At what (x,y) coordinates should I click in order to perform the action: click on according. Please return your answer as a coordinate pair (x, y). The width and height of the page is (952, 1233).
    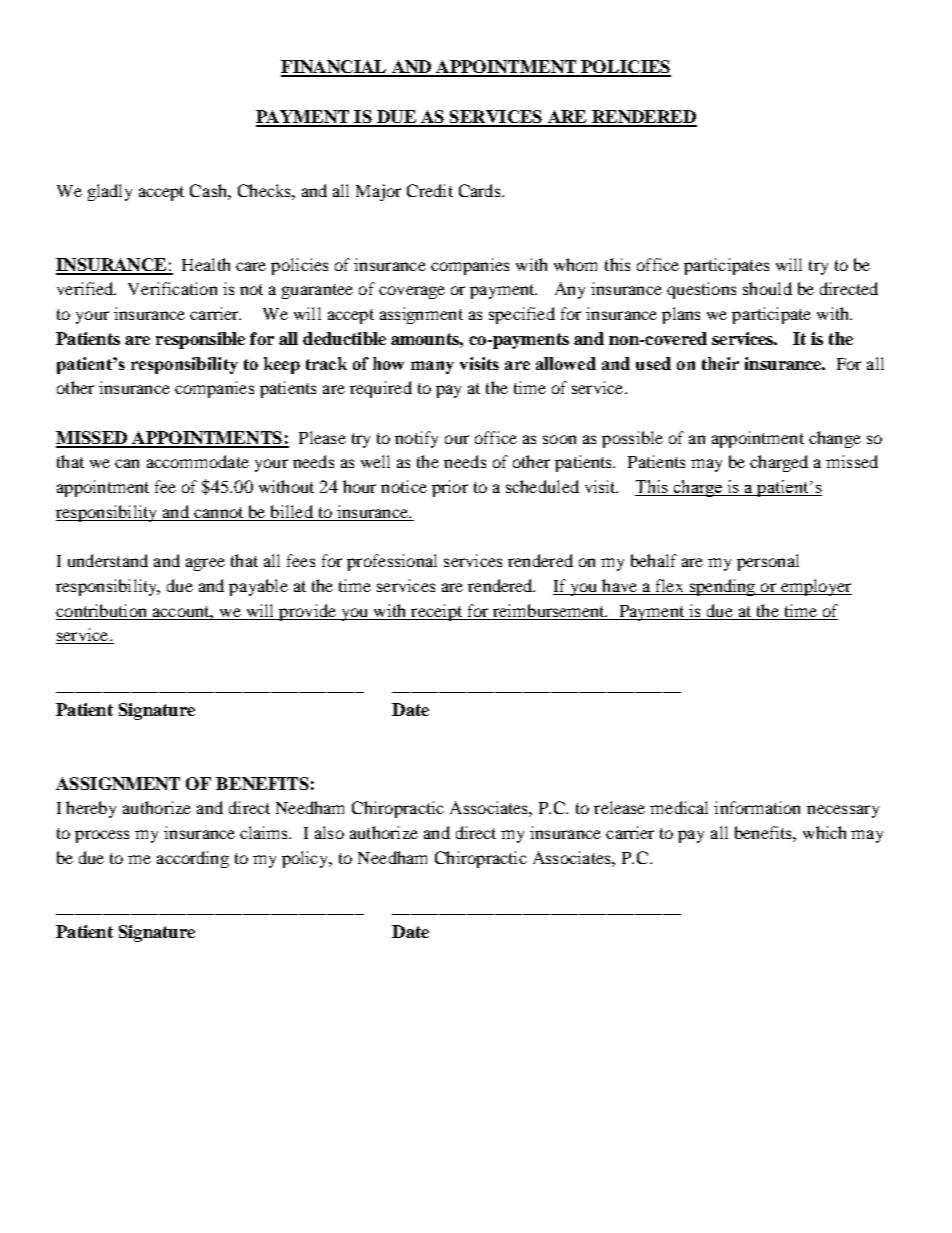
    Looking at the image, I should click on (193, 859).
